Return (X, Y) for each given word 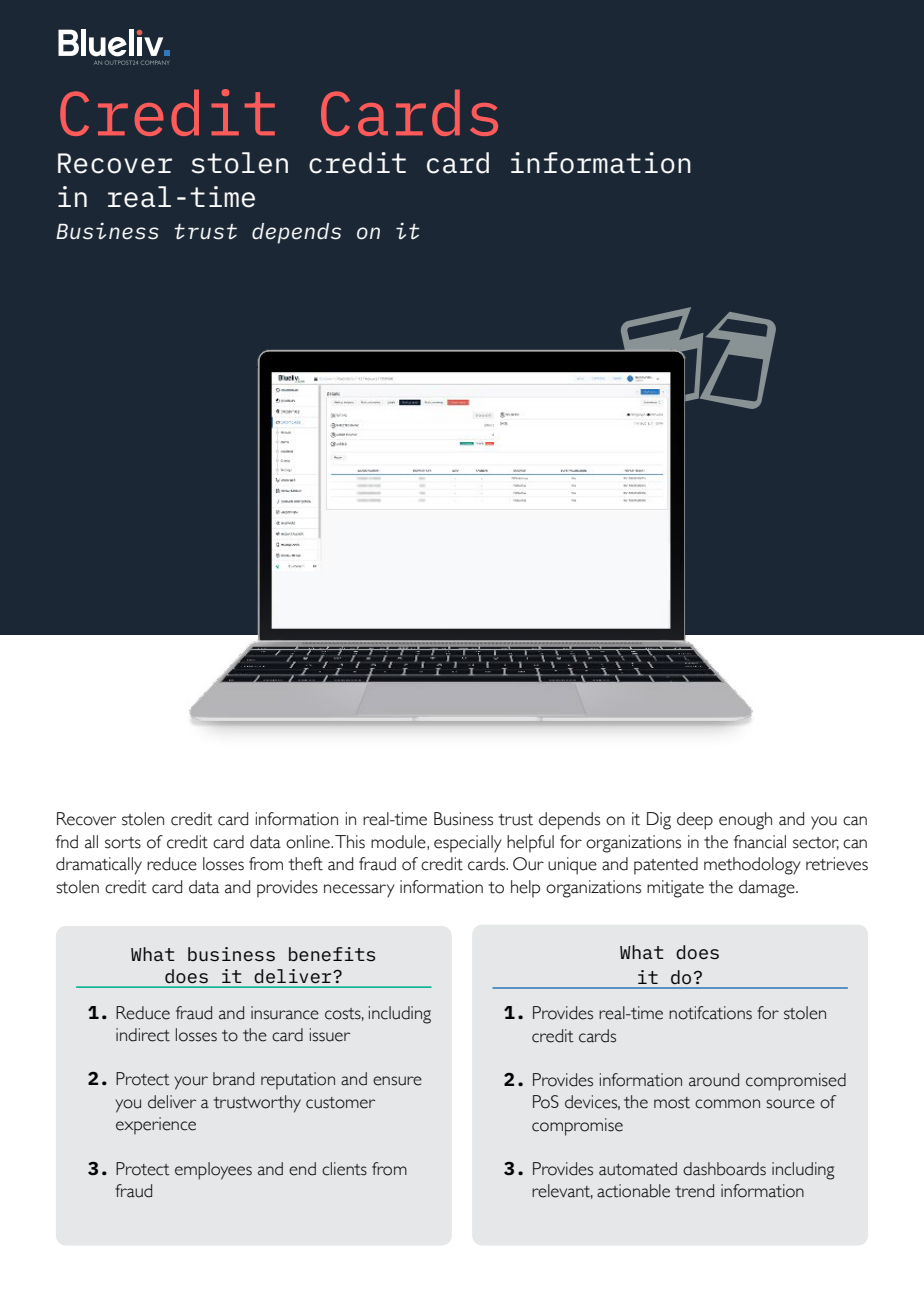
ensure (397, 1081)
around (714, 1080)
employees (213, 1171)
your (191, 1083)
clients (344, 1169)
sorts (123, 843)
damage (768, 889)
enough (745, 821)
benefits (332, 954)
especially (468, 844)
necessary (359, 891)
